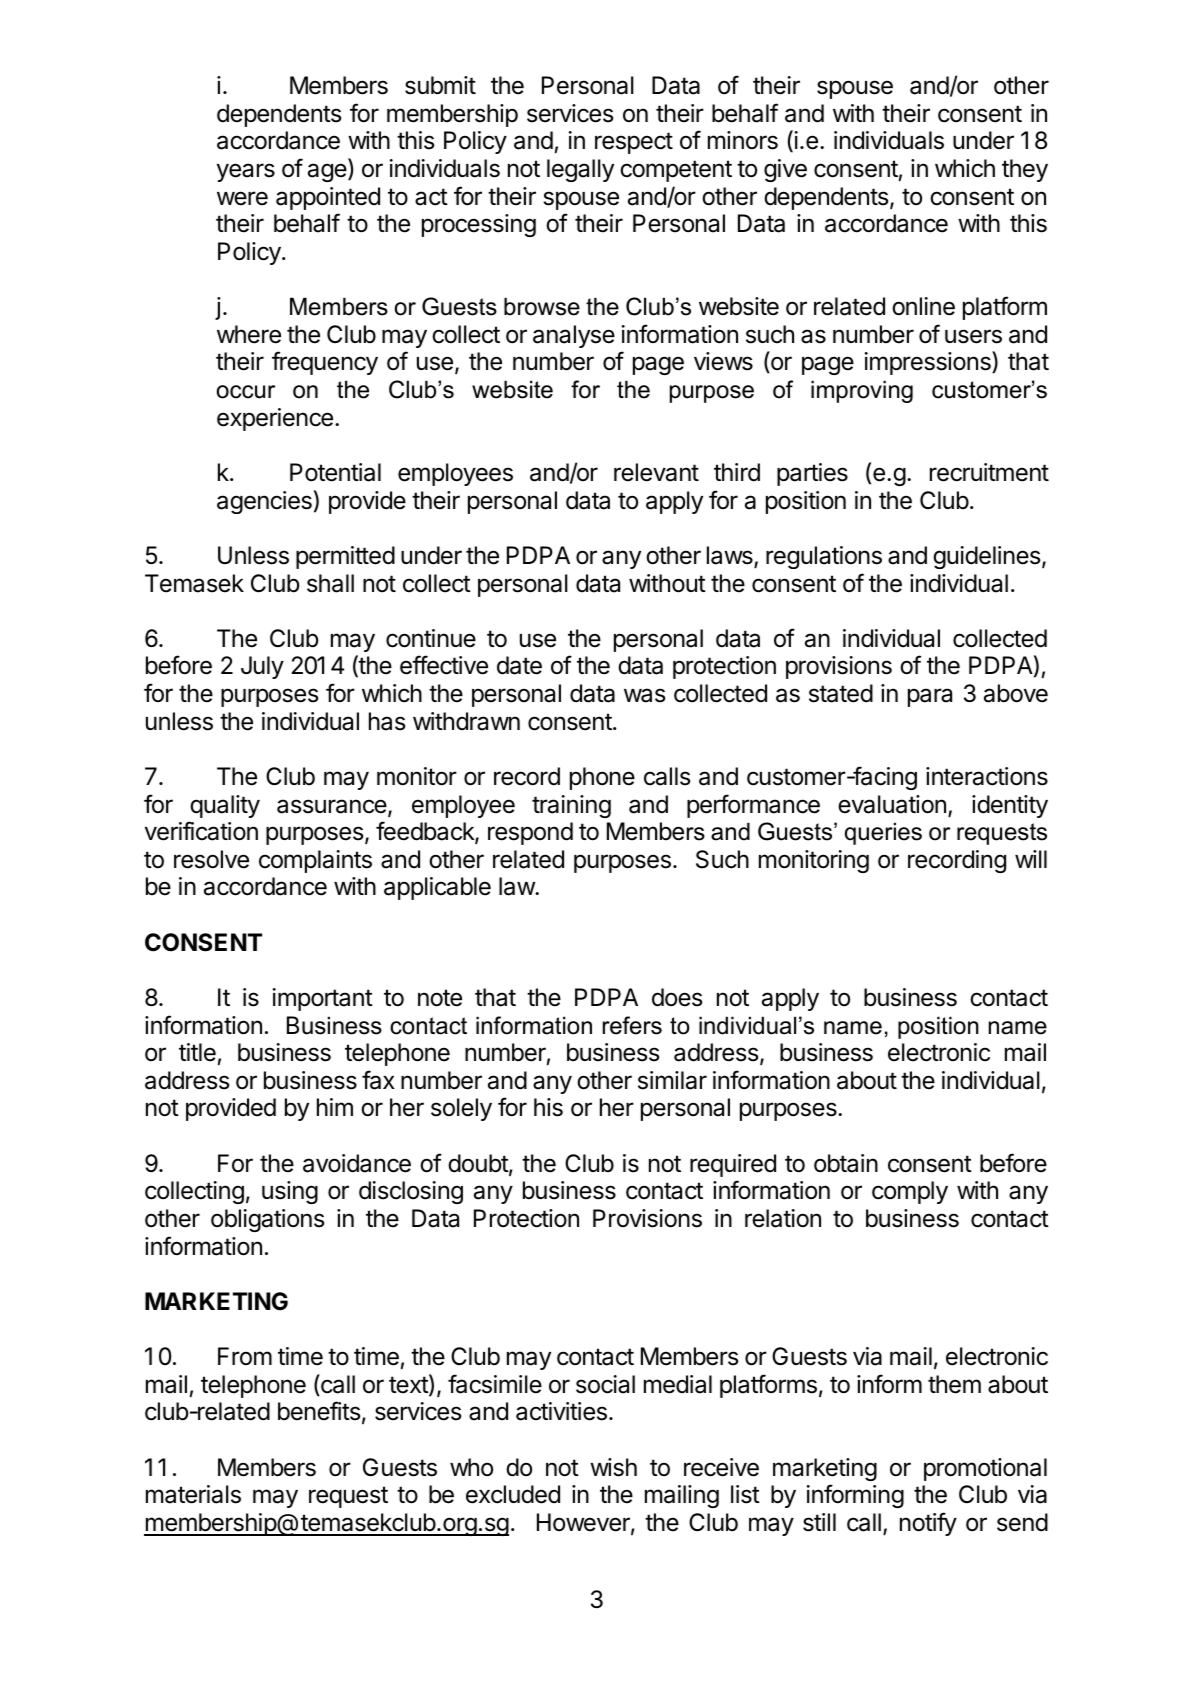  Describe the element at coordinates (330, 583) in the screenshot. I see `shall` at that location.
